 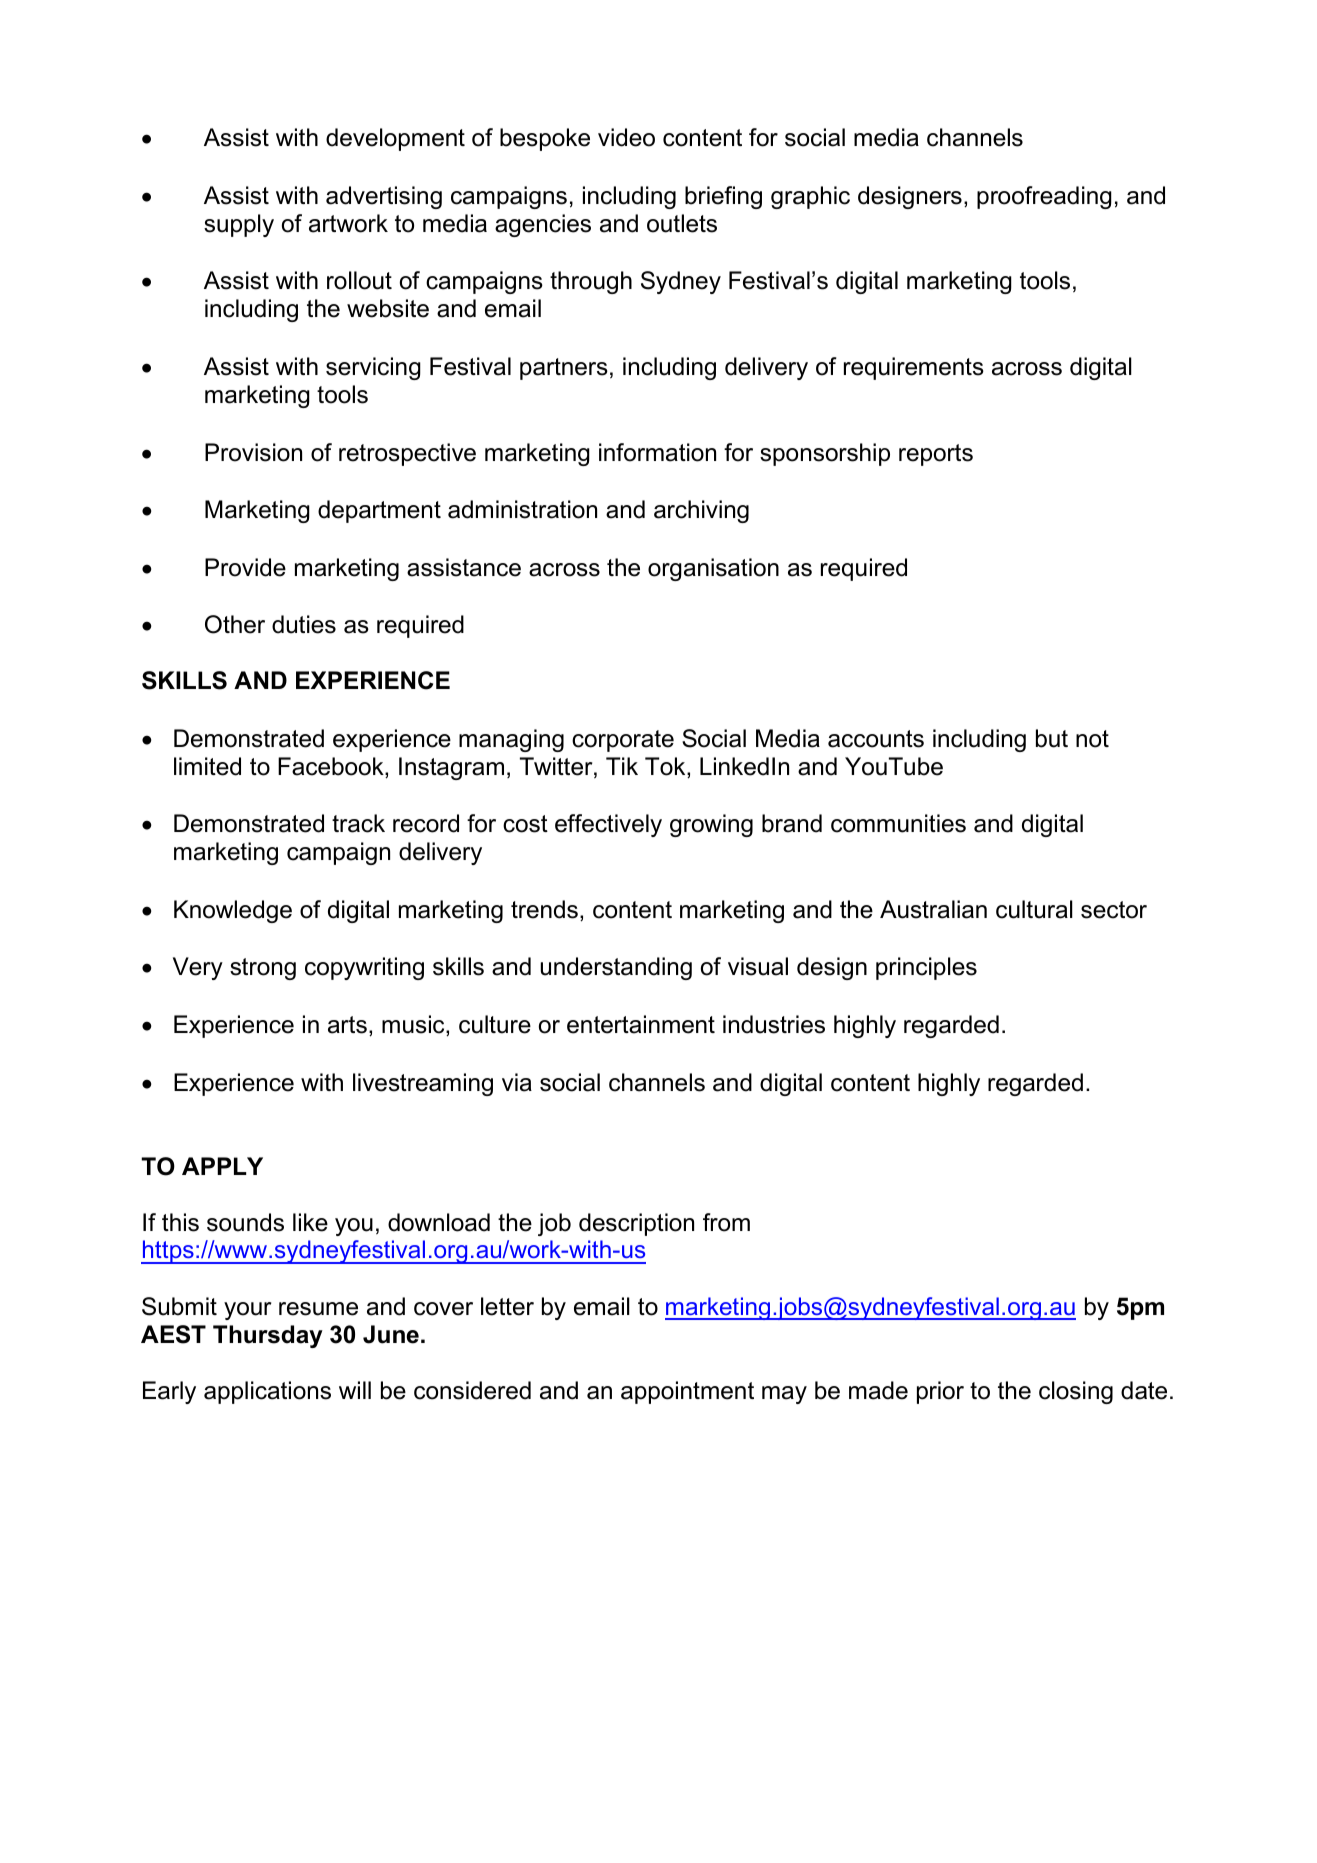 I want to click on supply, so click(x=239, y=225).
